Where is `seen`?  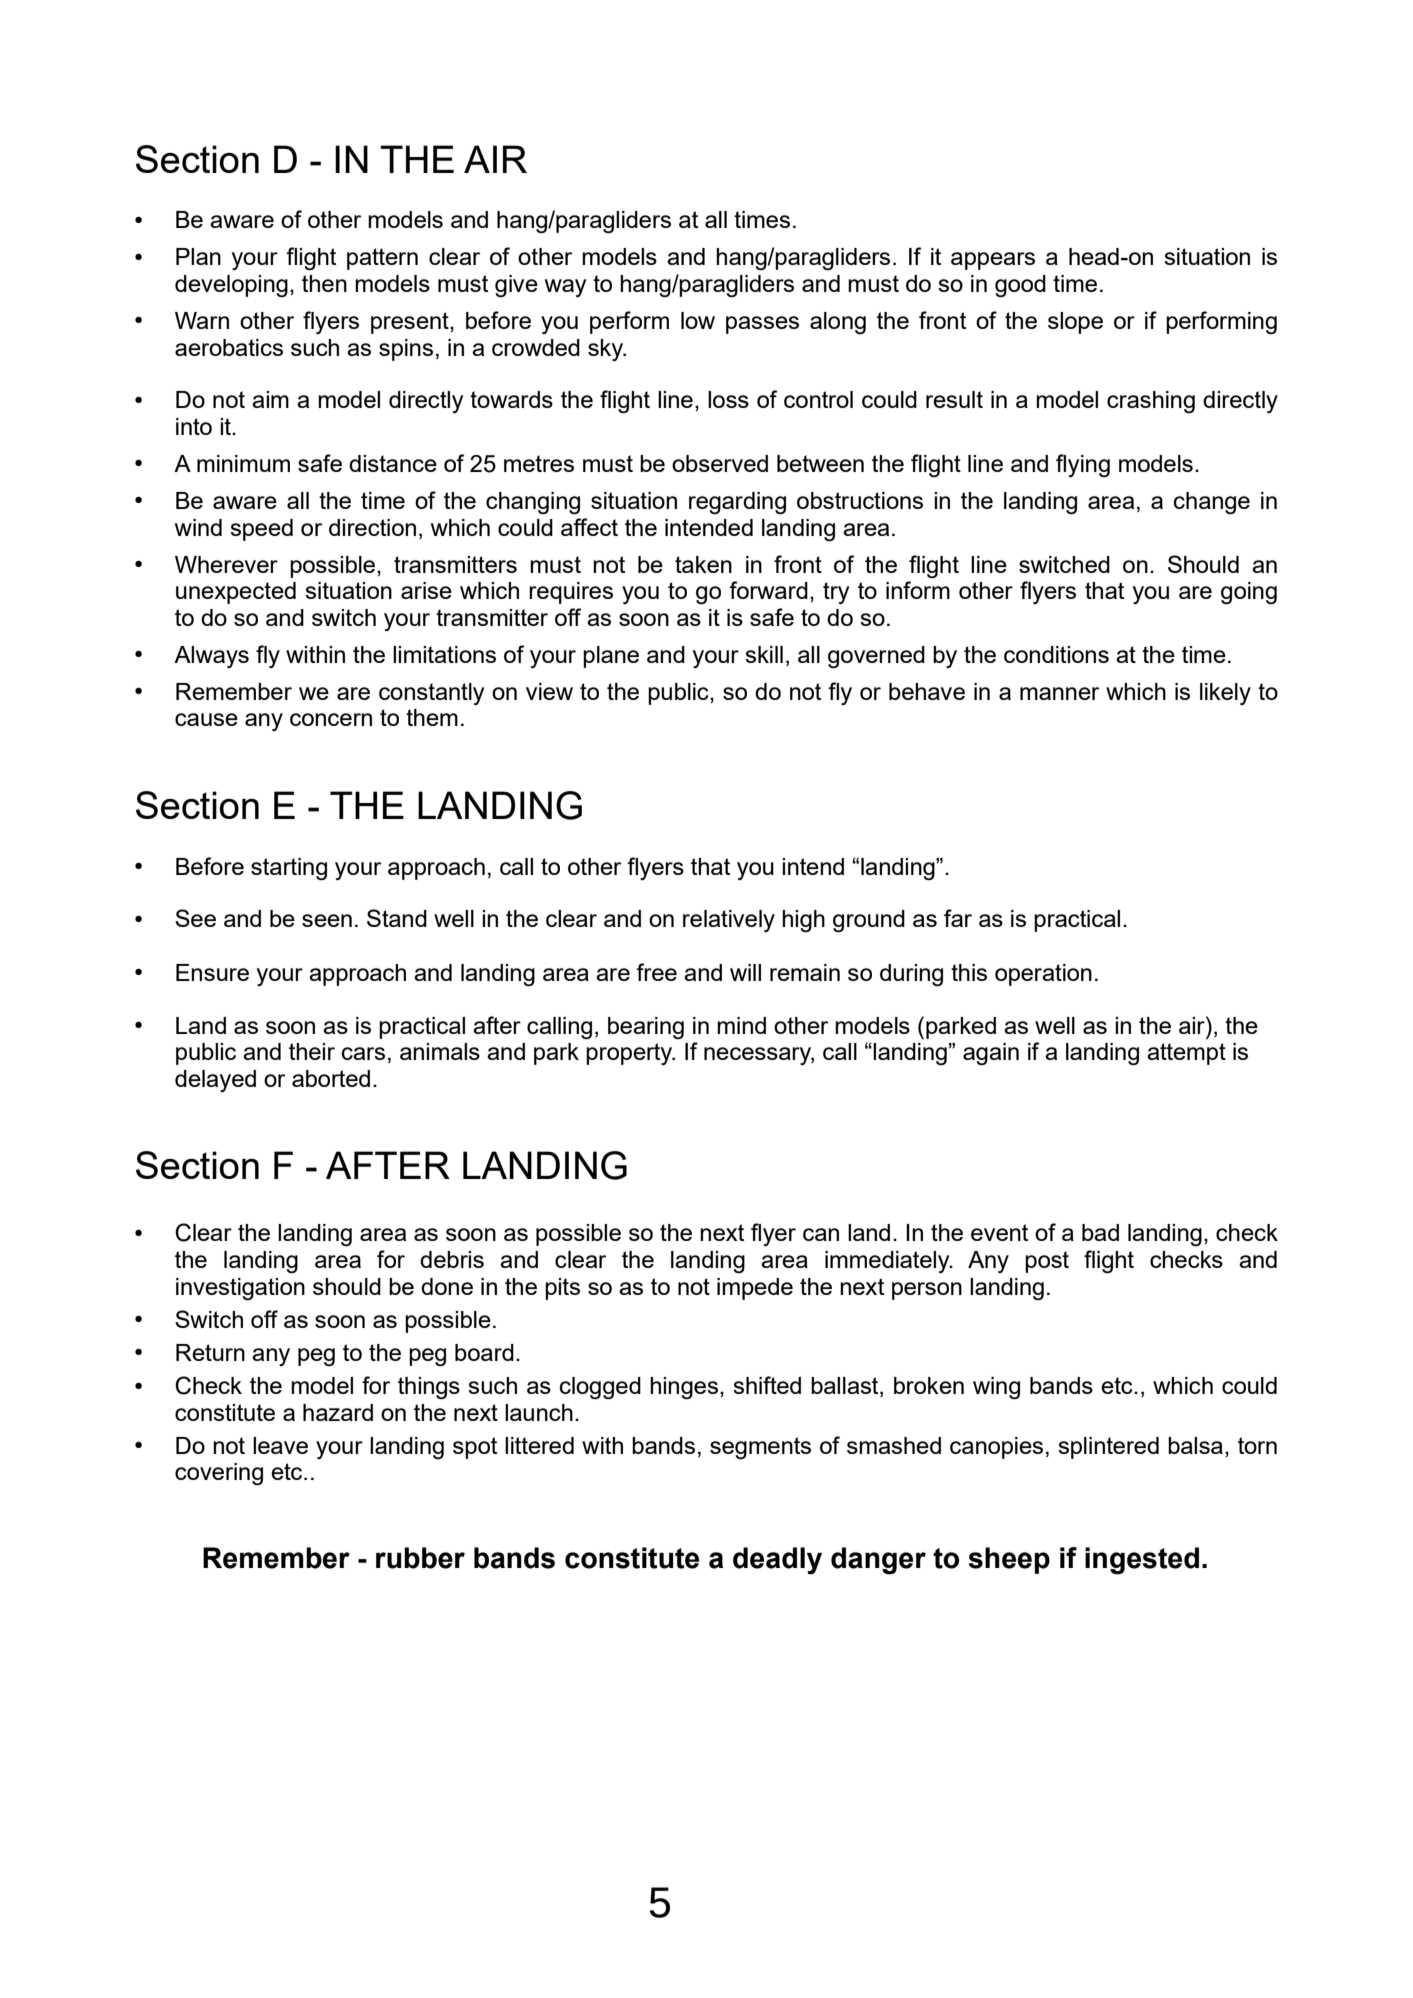
seen is located at coordinates (327, 920).
